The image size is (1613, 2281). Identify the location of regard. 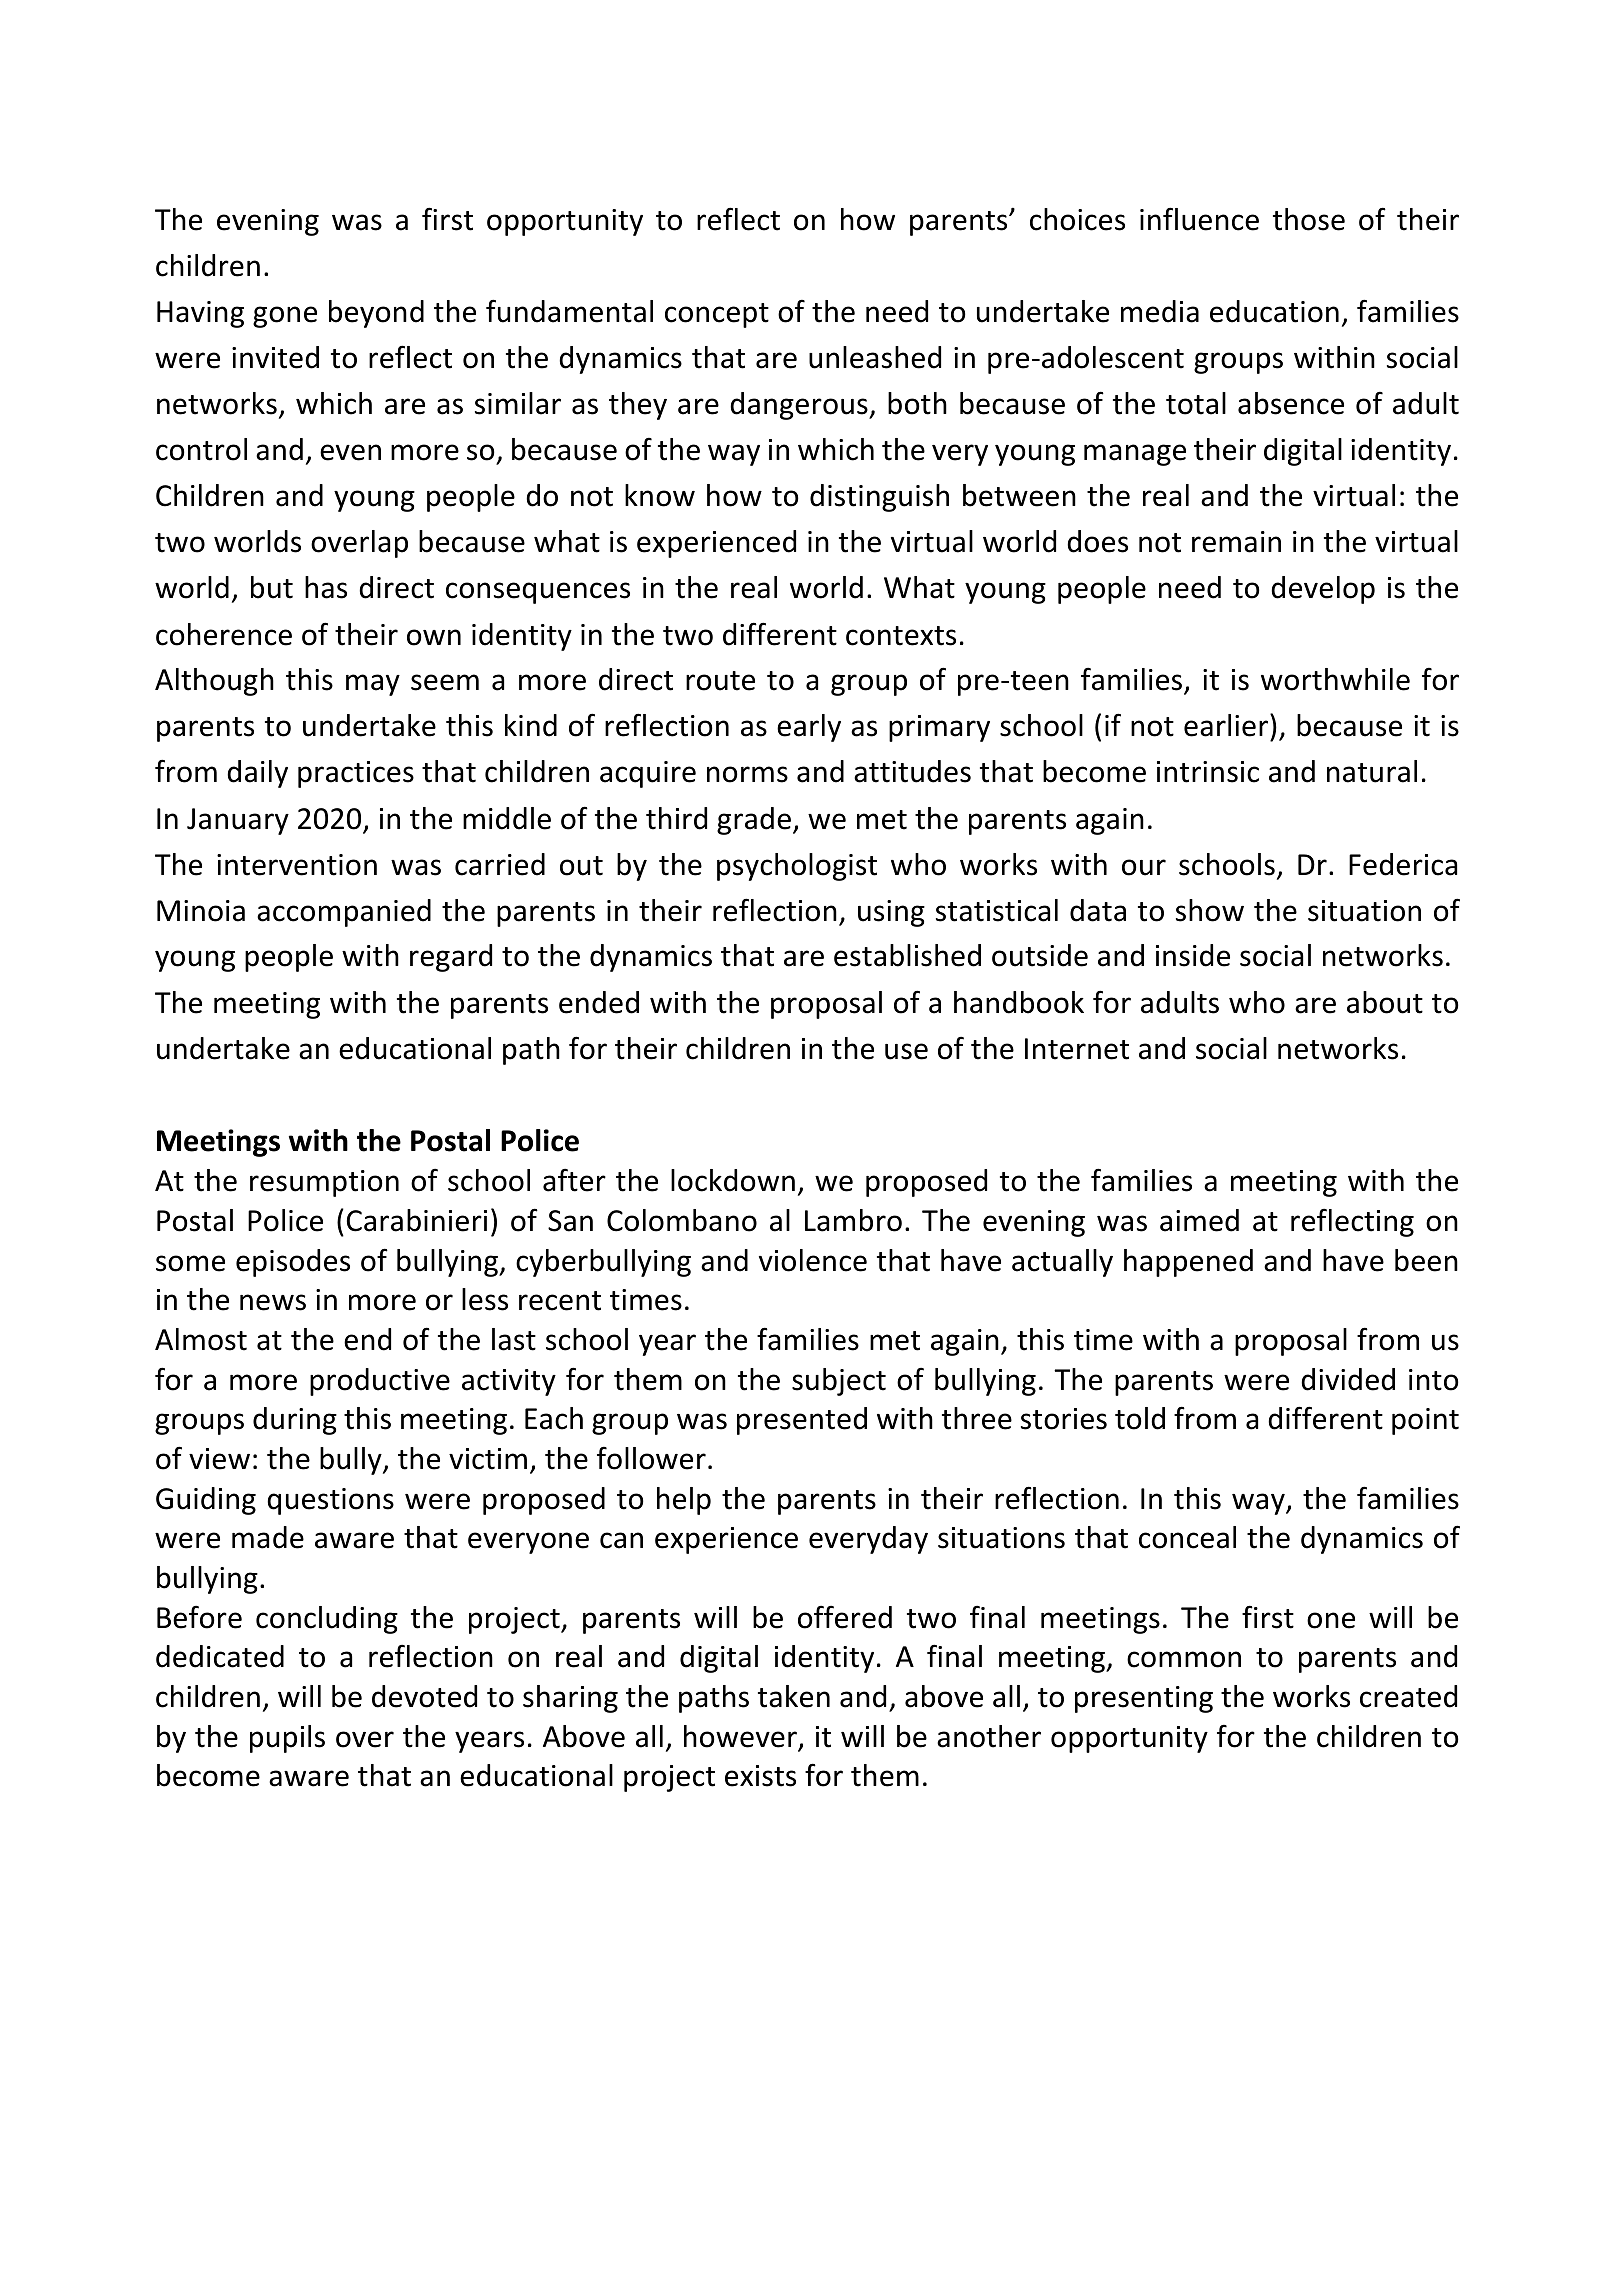
(451, 958).
